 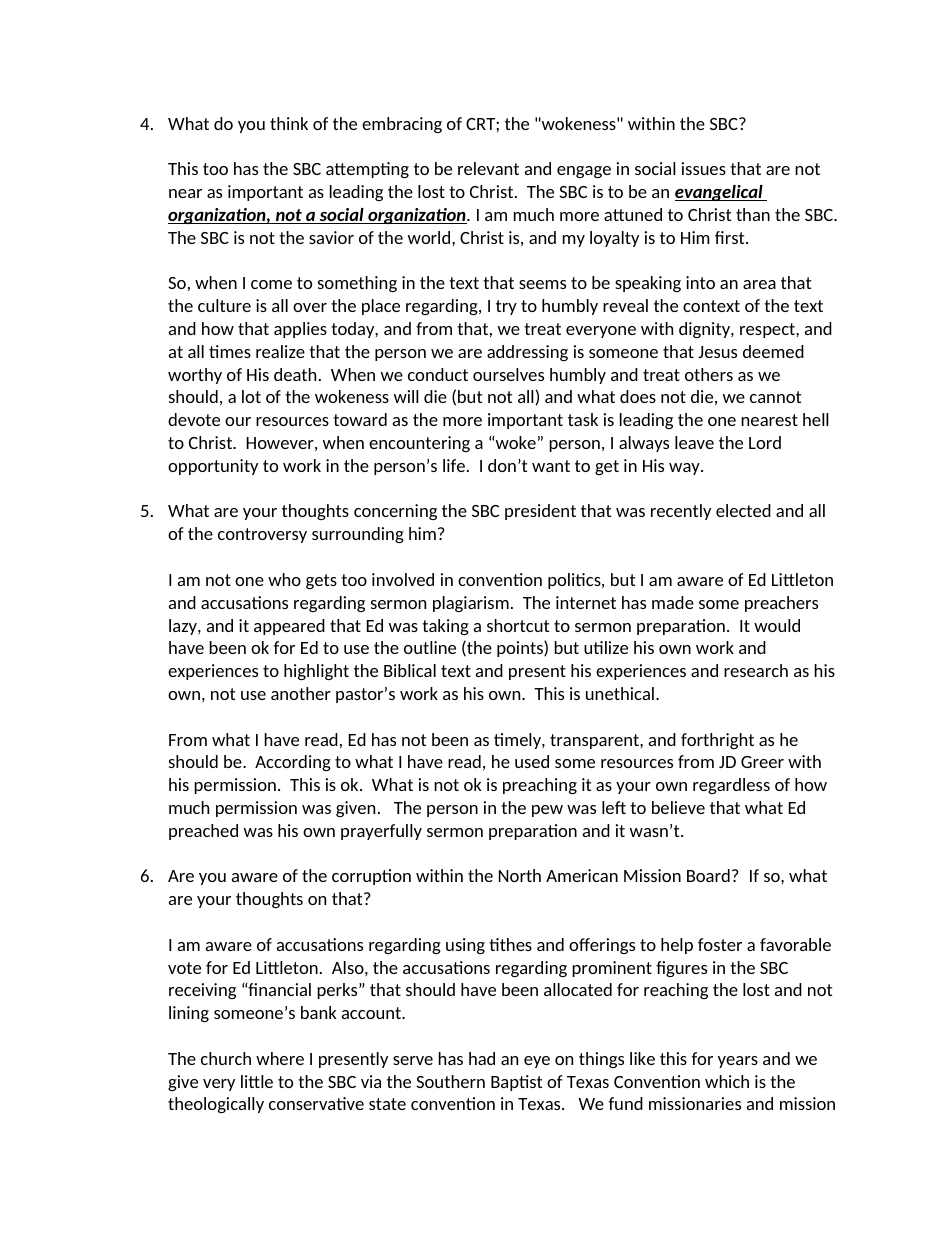 I want to click on preached, so click(x=203, y=832).
